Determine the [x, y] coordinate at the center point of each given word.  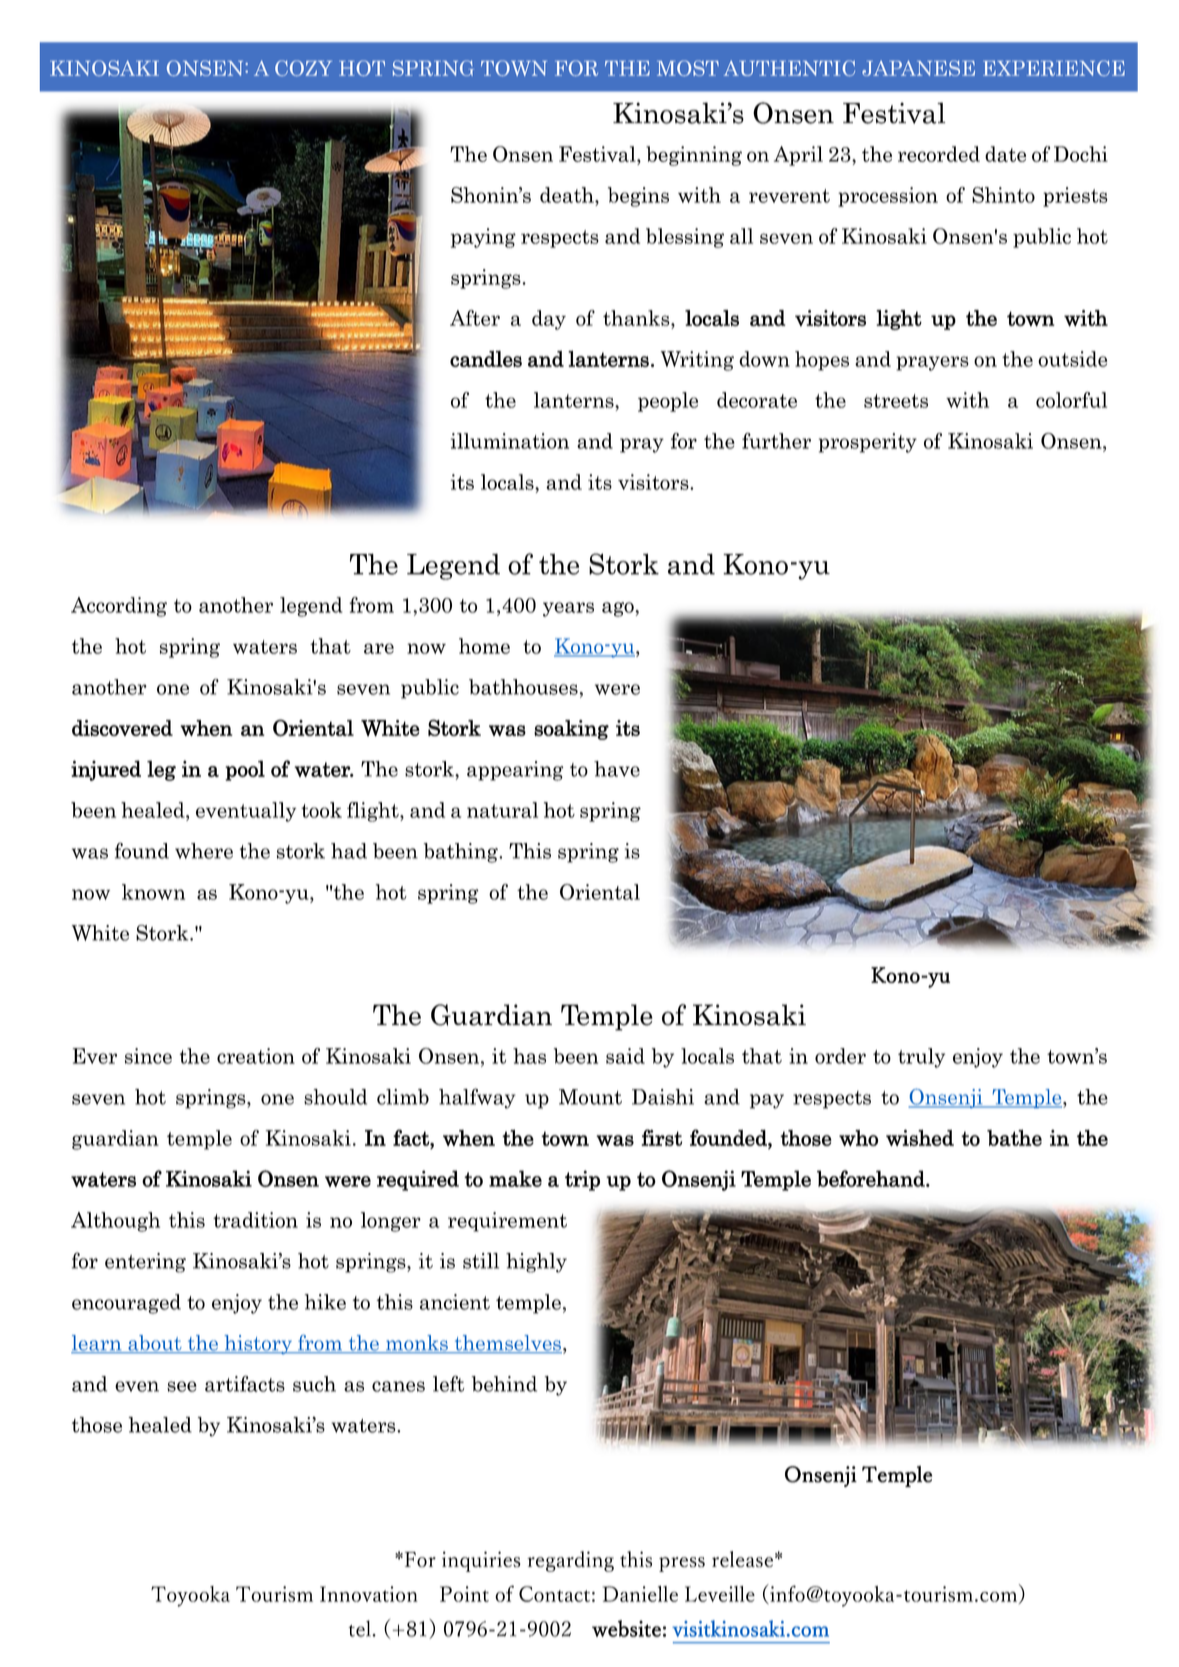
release [742, 1559]
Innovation [369, 1594]
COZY [303, 68]
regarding [570, 1561]
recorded [939, 154]
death [568, 195]
